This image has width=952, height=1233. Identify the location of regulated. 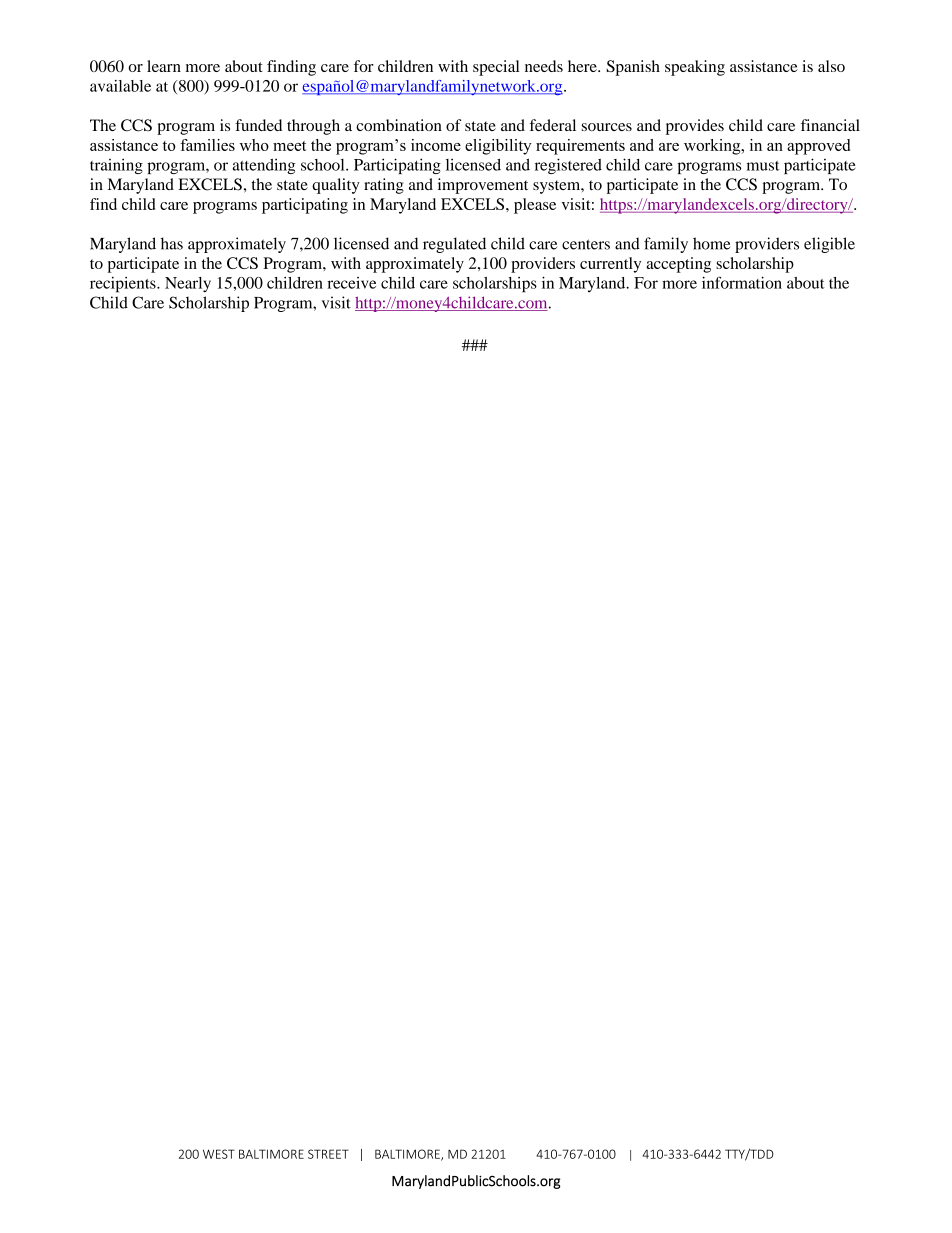
(454, 245).
